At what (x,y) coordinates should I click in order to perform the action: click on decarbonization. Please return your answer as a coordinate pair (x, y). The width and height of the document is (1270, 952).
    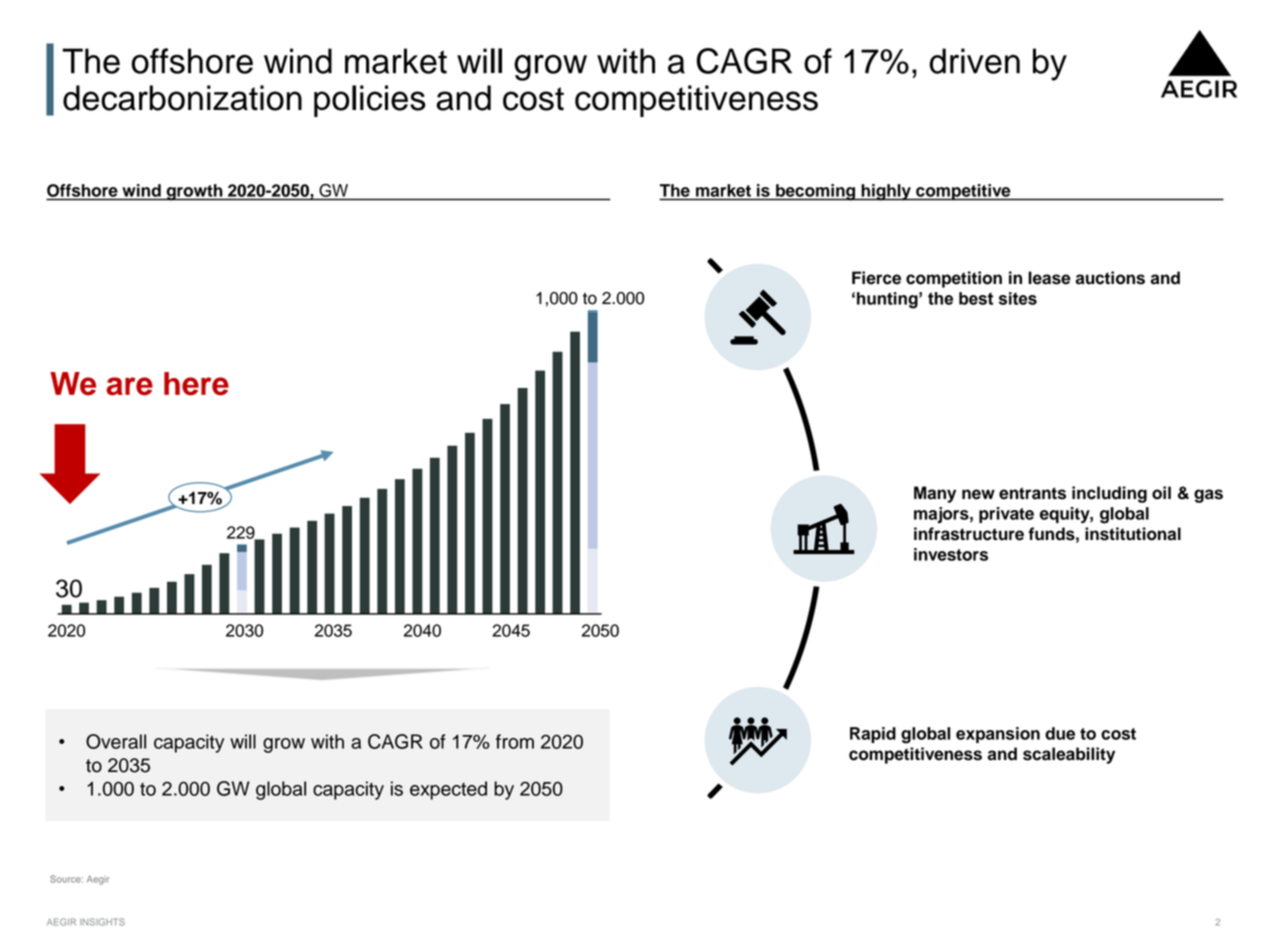
    Looking at the image, I should click on (182, 98).
